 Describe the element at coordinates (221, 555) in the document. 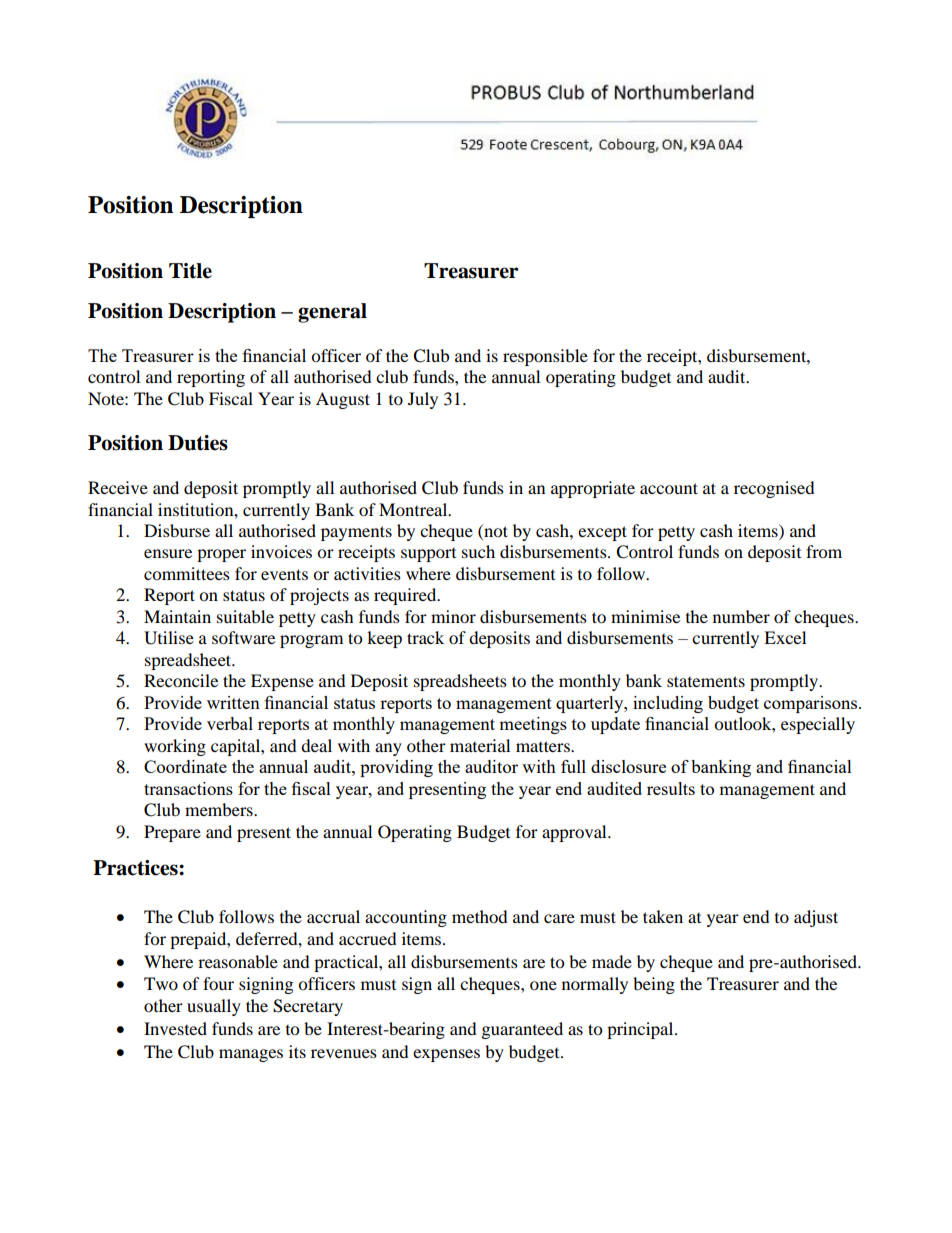

I see `proper` at that location.
